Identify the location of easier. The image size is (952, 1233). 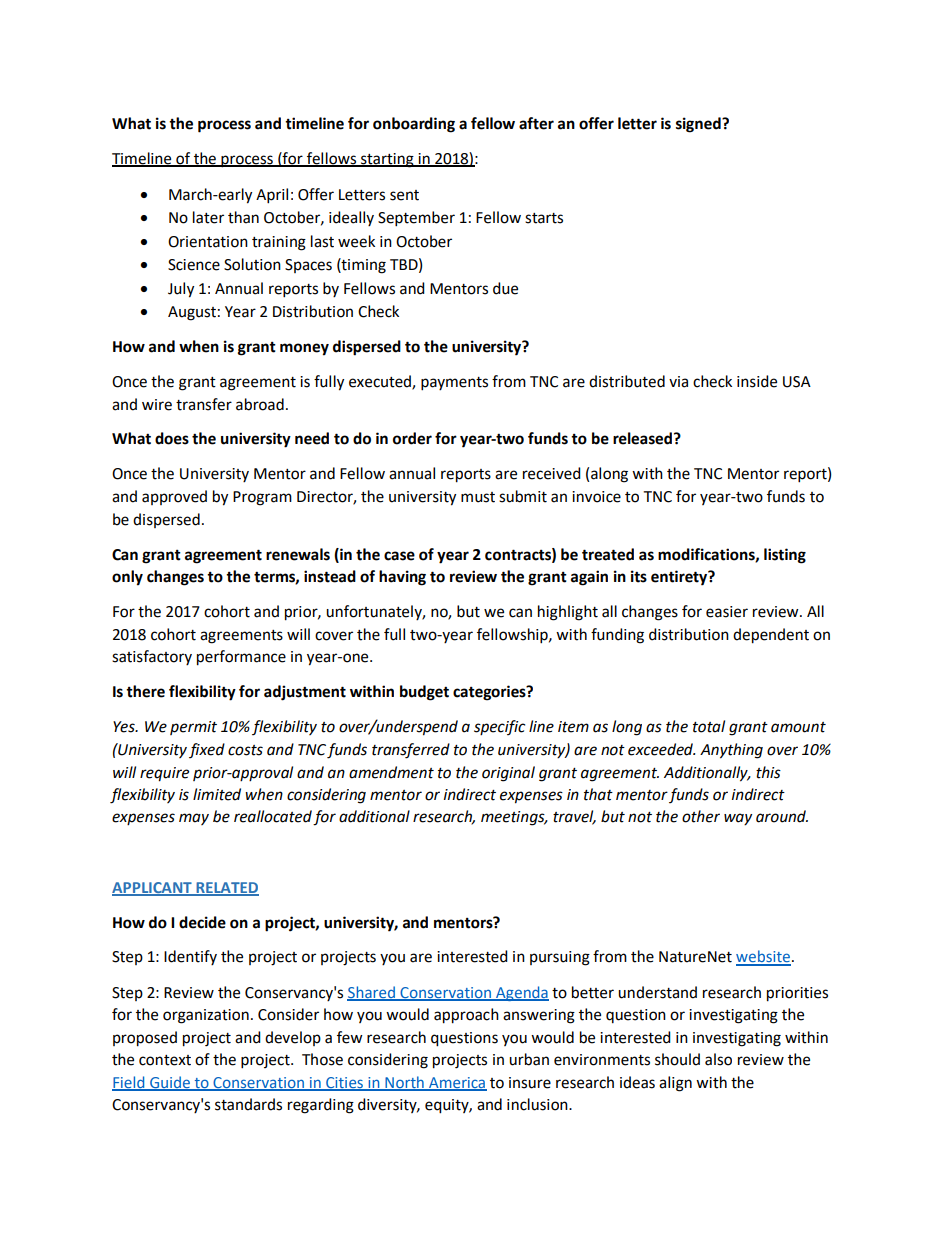
(727, 612).
